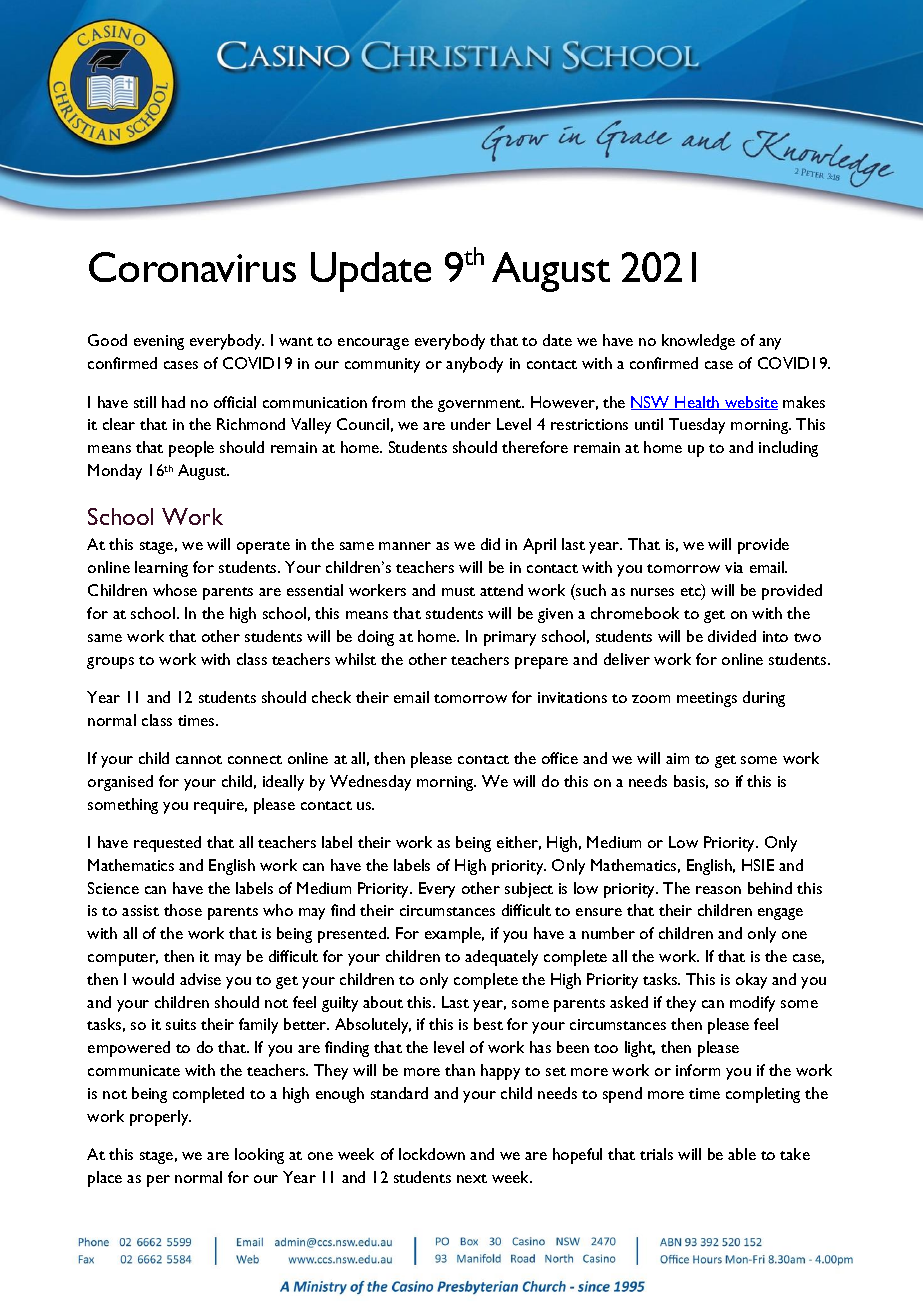 Image resolution: width=924 pixels, height=1308 pixels. I want to click on example, so click(454, 935).
